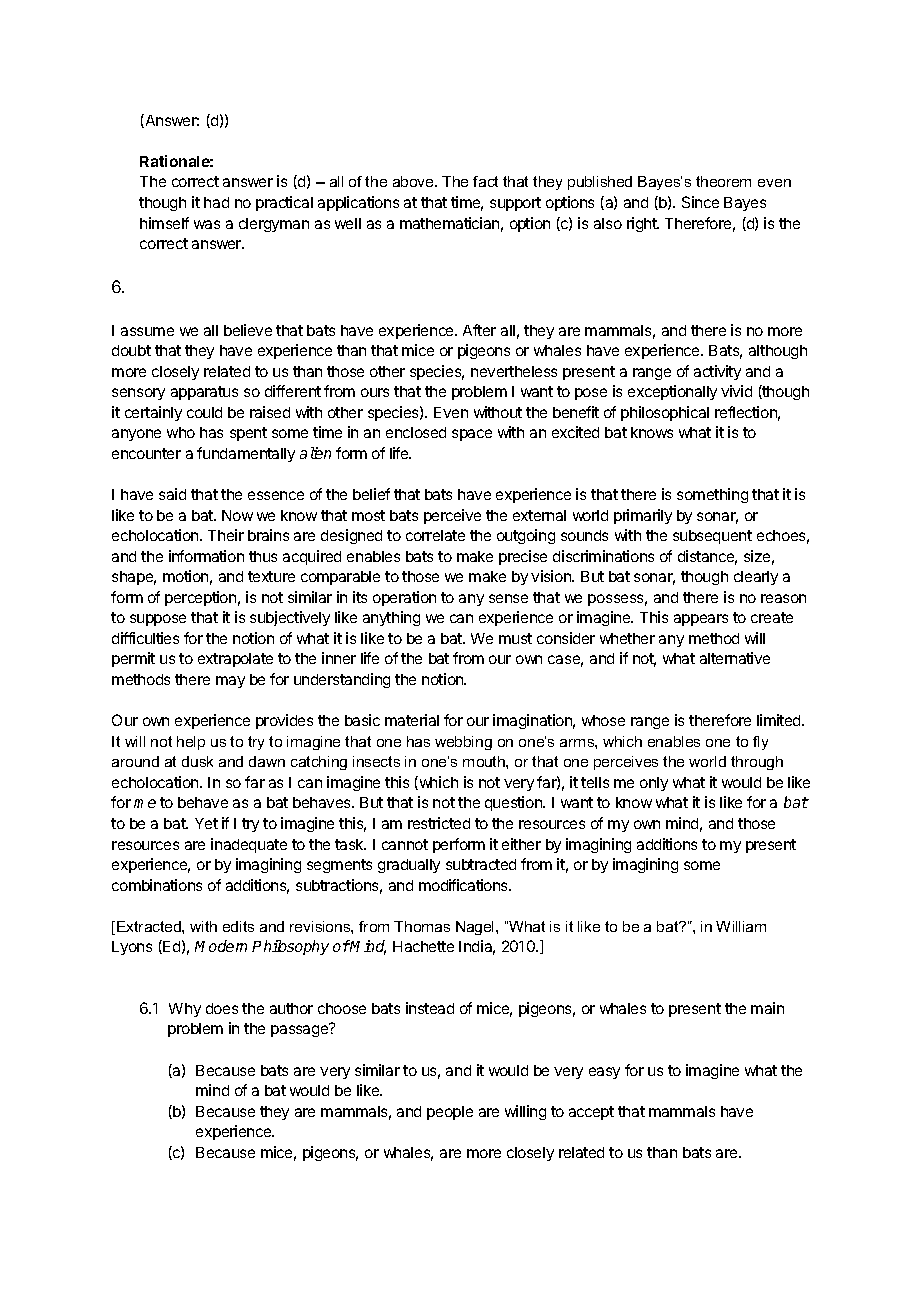 This screenshot has width=924, height=1308. I want to click on does, so click(222, 1008).
